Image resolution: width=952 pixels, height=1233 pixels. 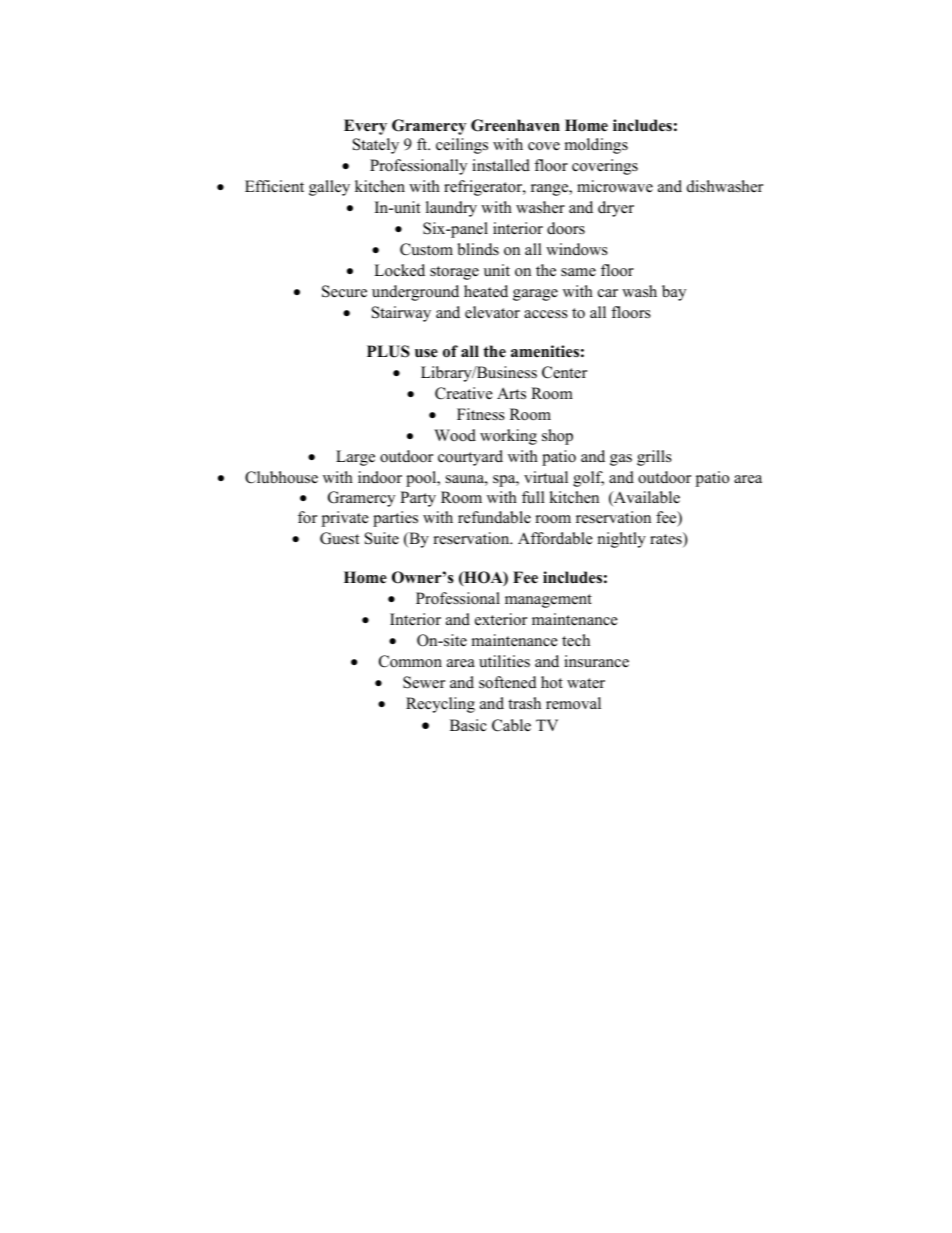 What do you see at coordinates (339, 538) in the screenshot?
I see `Guest` at bounding box center [339, 538].
